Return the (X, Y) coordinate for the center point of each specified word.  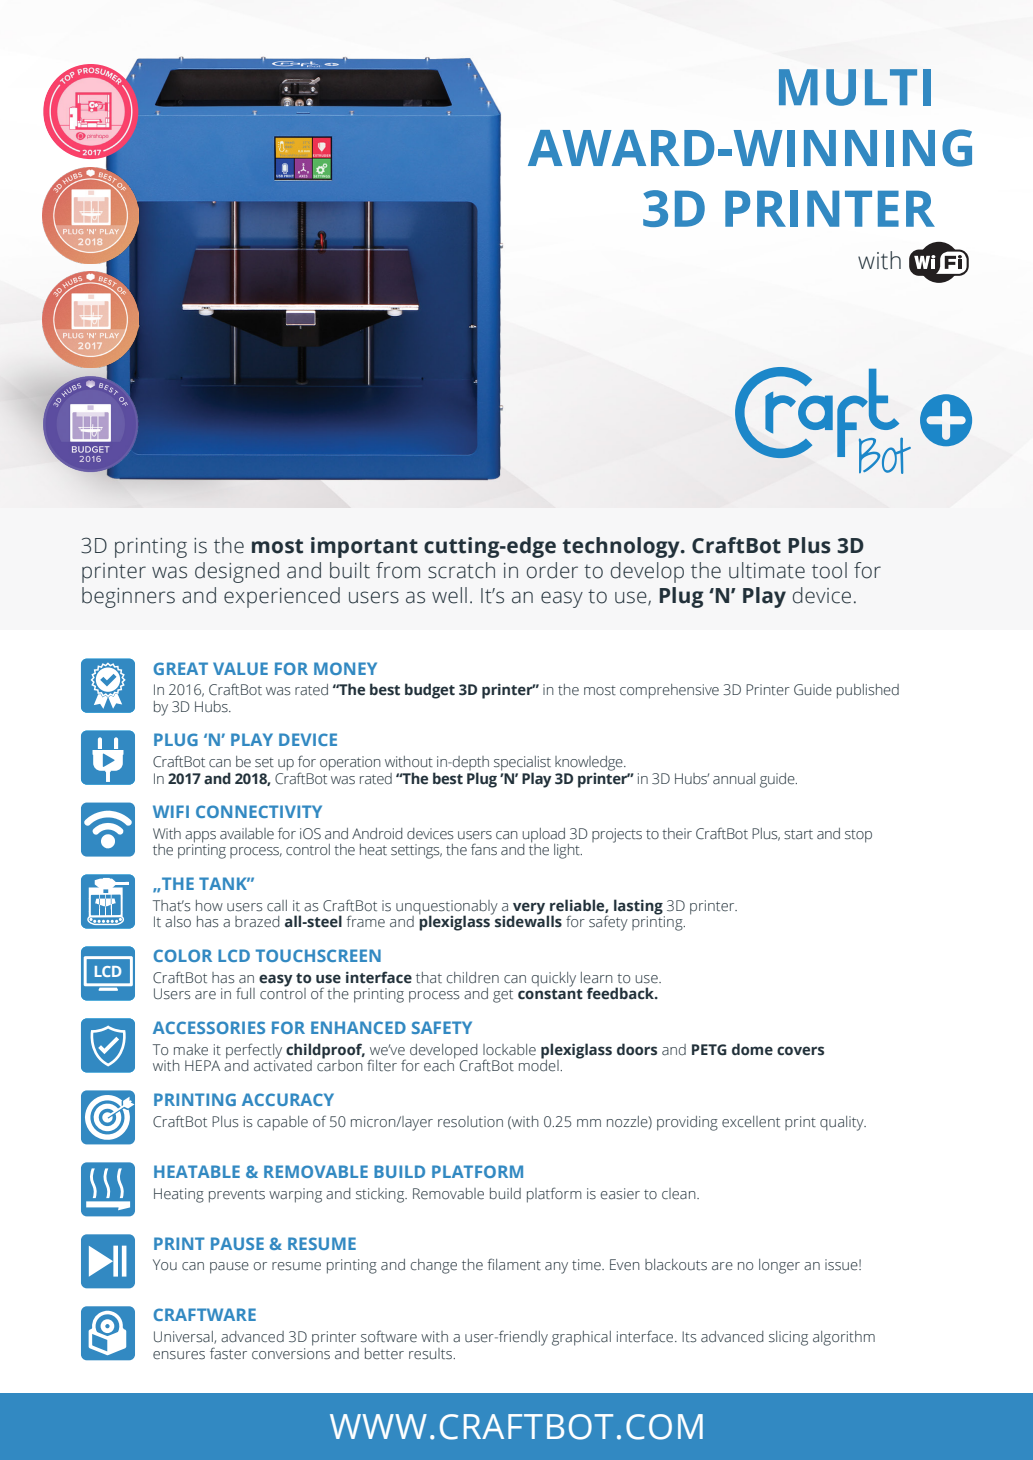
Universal (184, 1337)
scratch (461, 570)
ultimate (767, 570)
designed (237, 572)
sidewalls (528, 921)
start (798, 834)
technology (622, 547)
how (209, 905)
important (364, 547)
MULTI (855, 87)
